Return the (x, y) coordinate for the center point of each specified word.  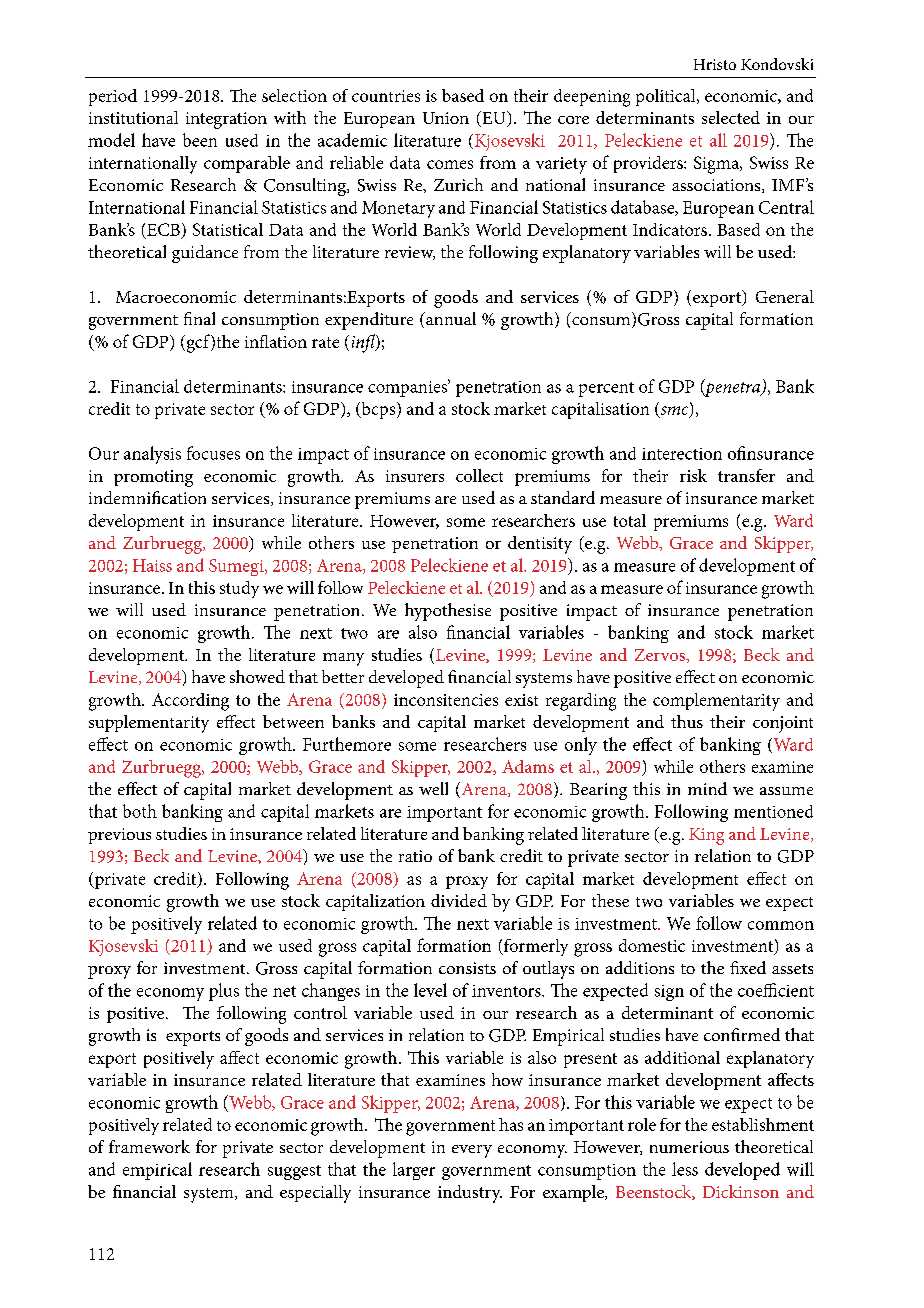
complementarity (716, 702)
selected (731, 117)
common (781, 925)
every (472, 1151)
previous (119, 836)
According (190, 702)
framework (149, 1146)
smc (674, 412)
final (199, 318)
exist (521, 700)
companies (409, 388)
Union (446, 118)
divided (459, 900)
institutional (133, 117)
